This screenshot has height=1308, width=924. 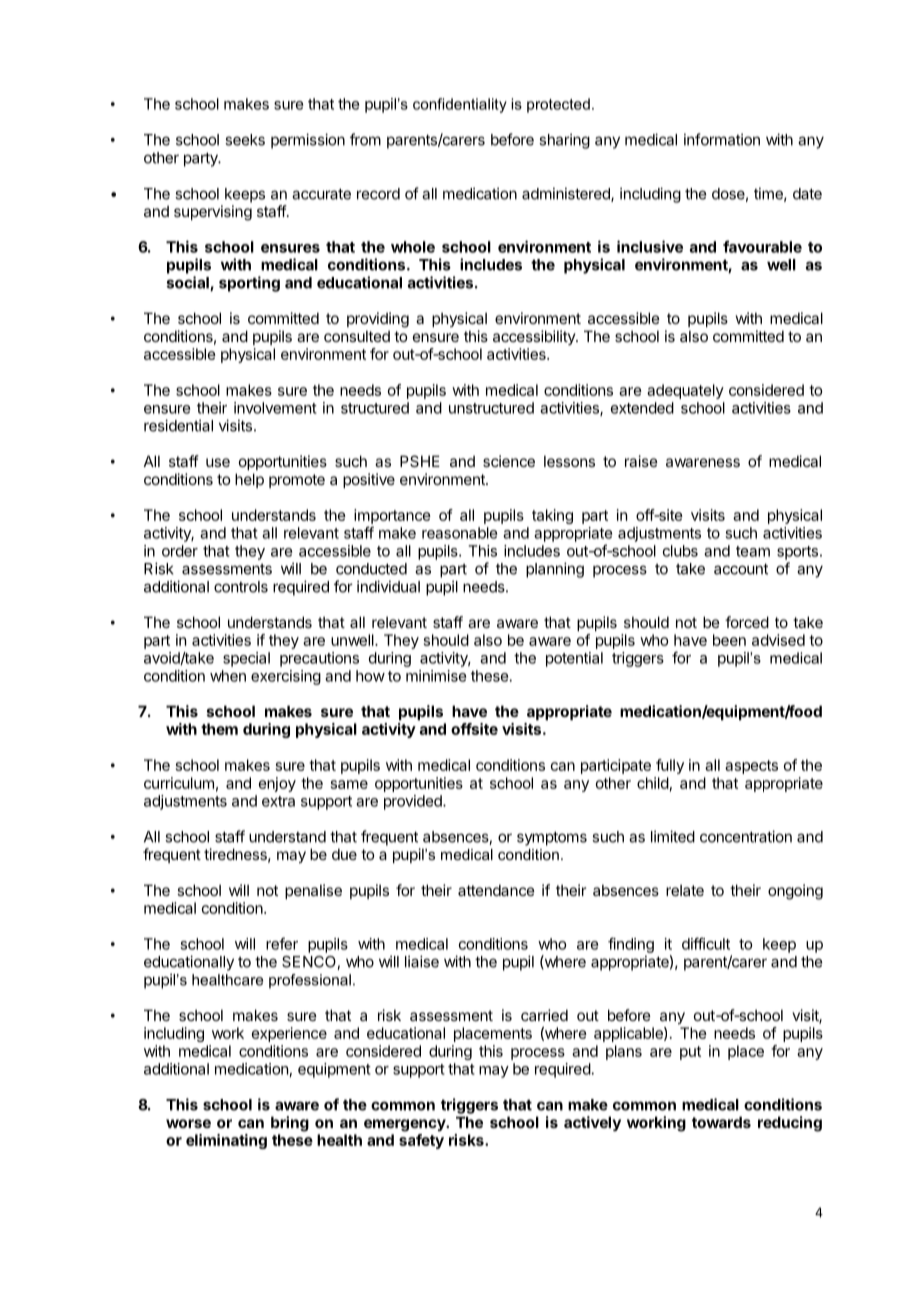 I want to click on penalise, so click(x=313, y=891).
